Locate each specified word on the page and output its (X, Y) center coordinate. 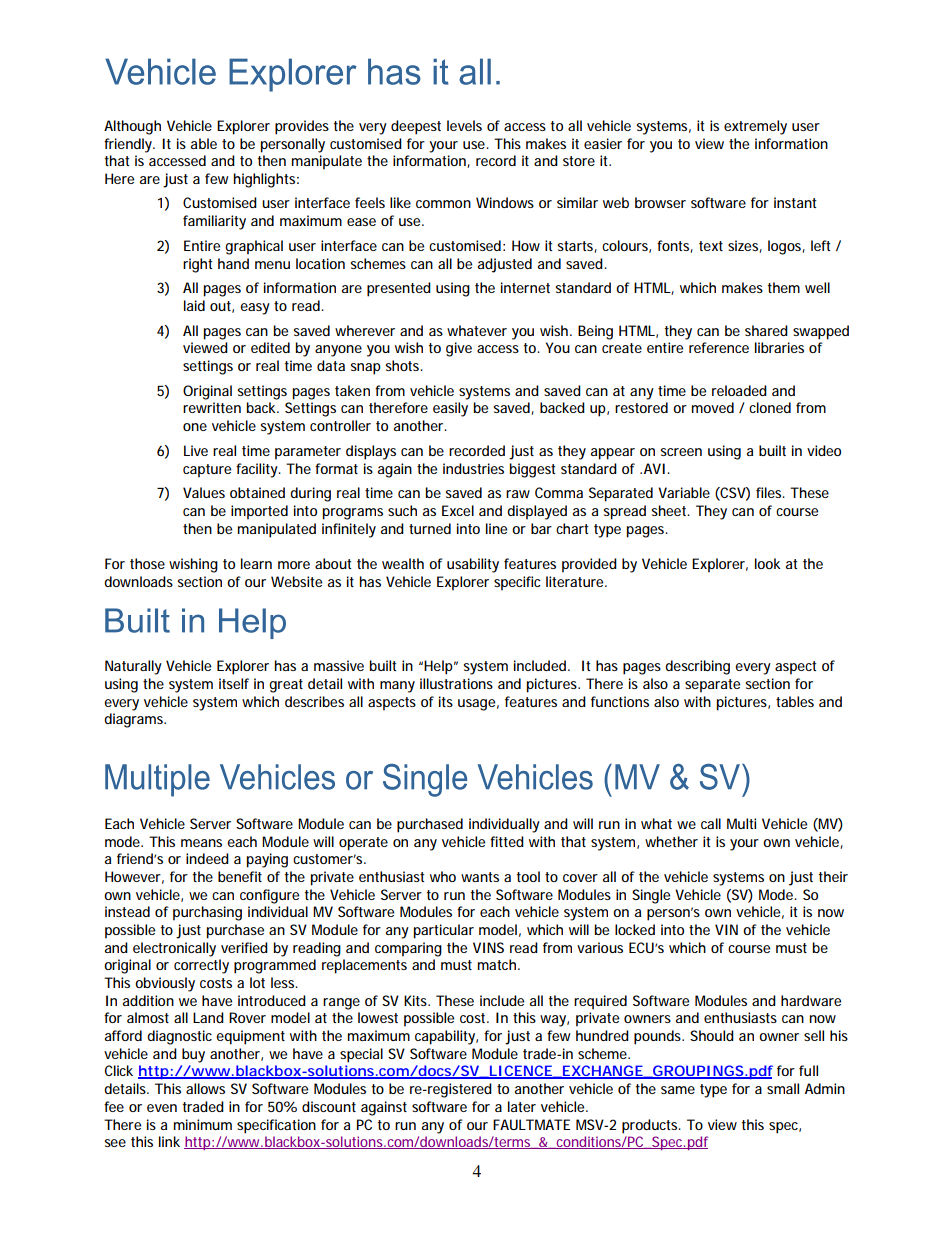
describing (697, 667)
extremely (755, 127)
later (522, 1106)
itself (234, 683)
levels (464, 125)
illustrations (456, 683)
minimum (203, 1124)
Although (132, 127)
